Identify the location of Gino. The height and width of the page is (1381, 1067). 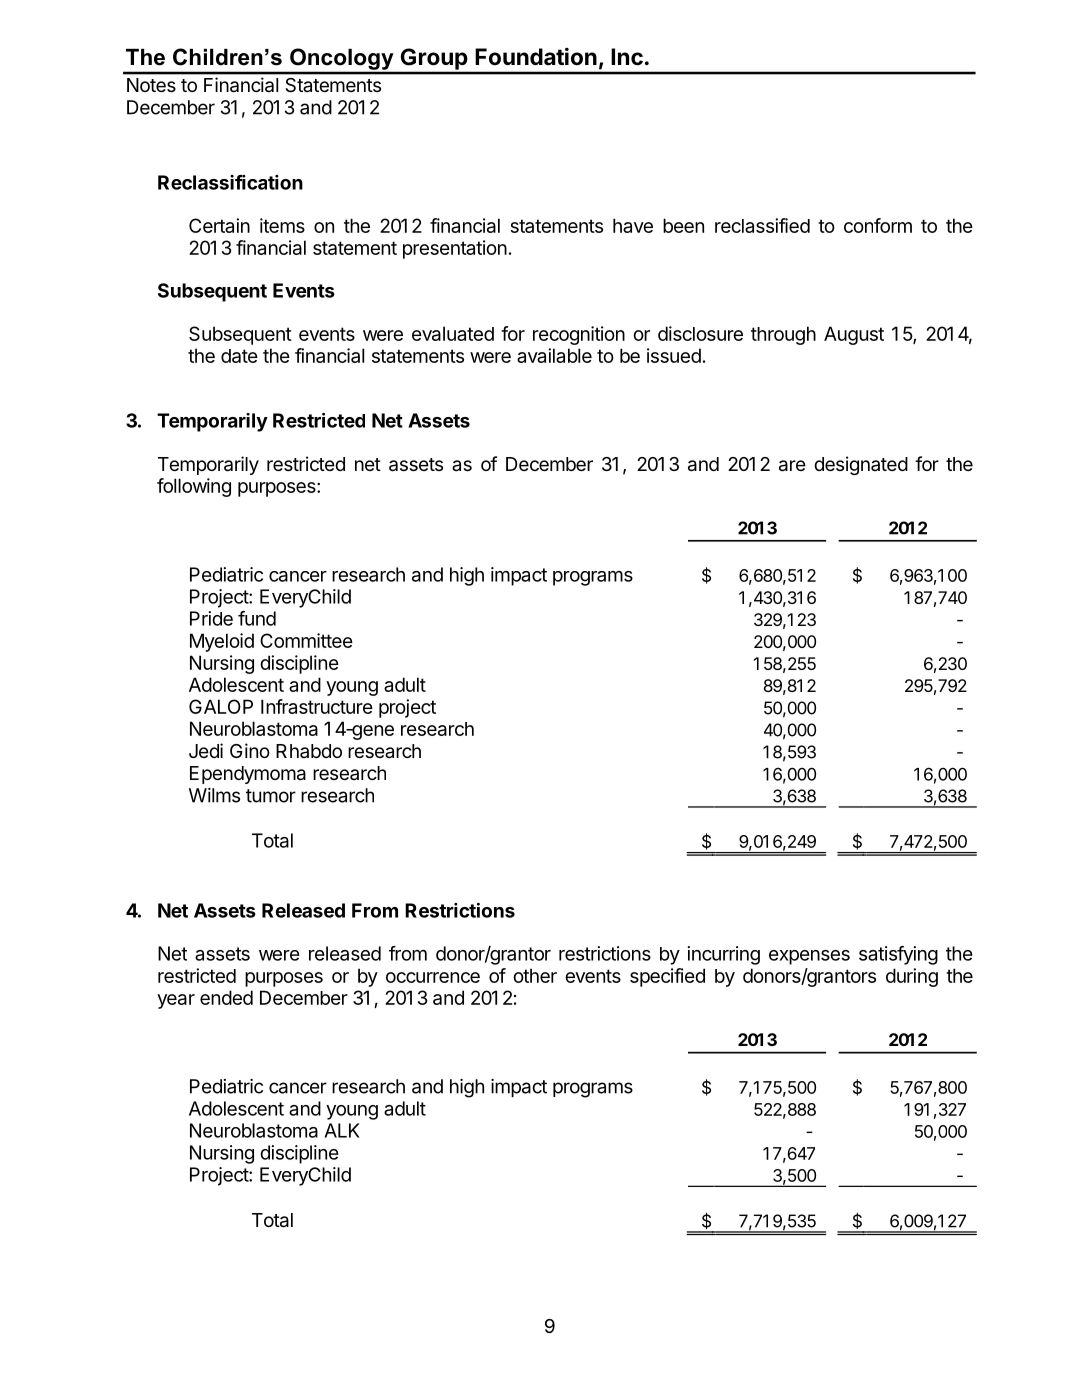
(250, 750).
